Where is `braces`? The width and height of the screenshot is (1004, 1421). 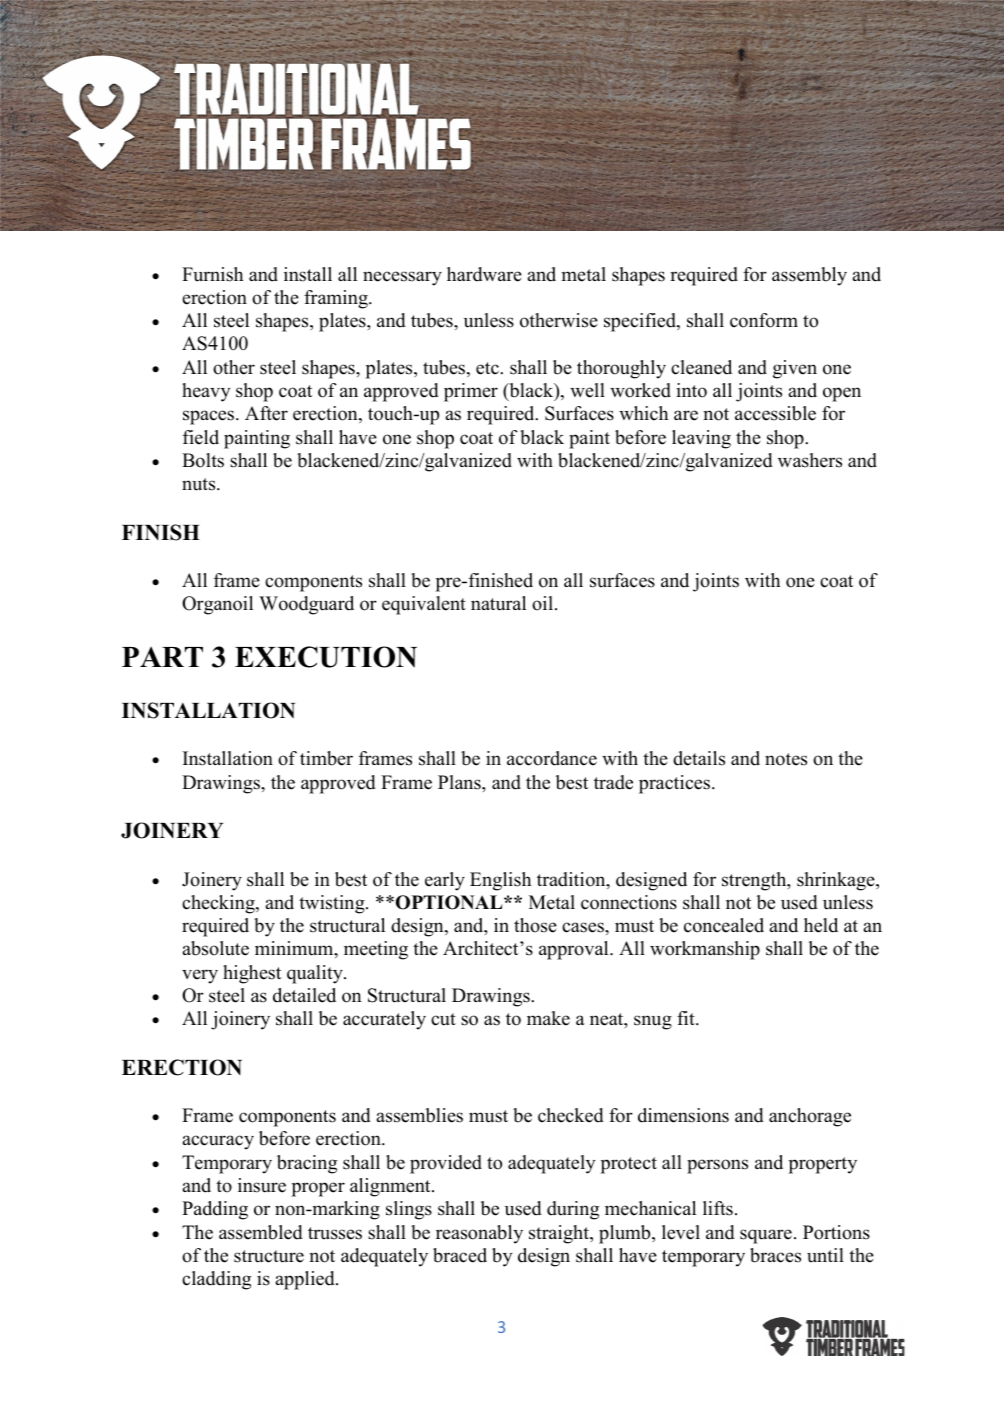 braces is located at coordinates (775, 1255).
